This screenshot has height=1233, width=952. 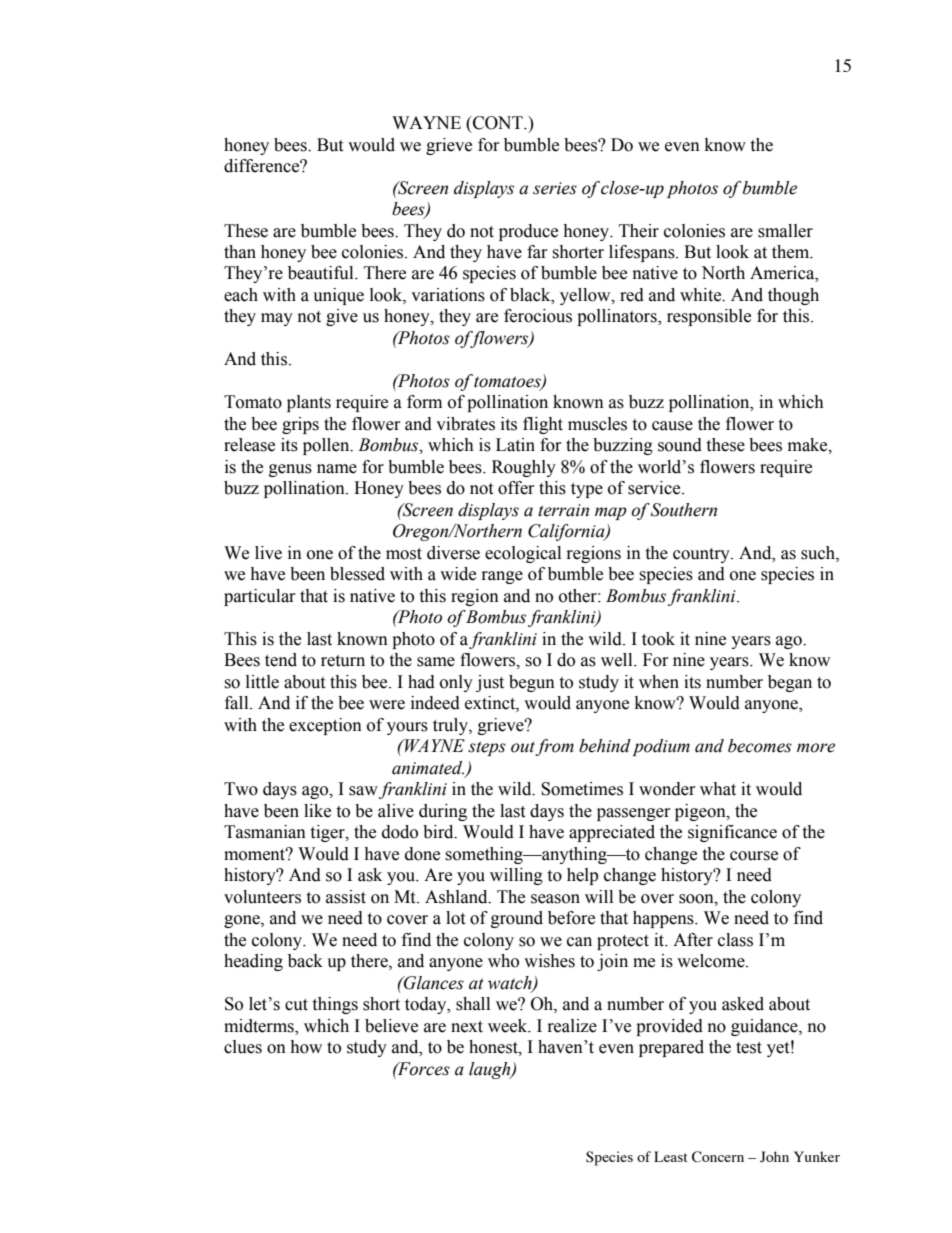 What do you see at coordinates (774, 1157) in the screenshot?
I see `John` at bounding box center [774, 1157].
